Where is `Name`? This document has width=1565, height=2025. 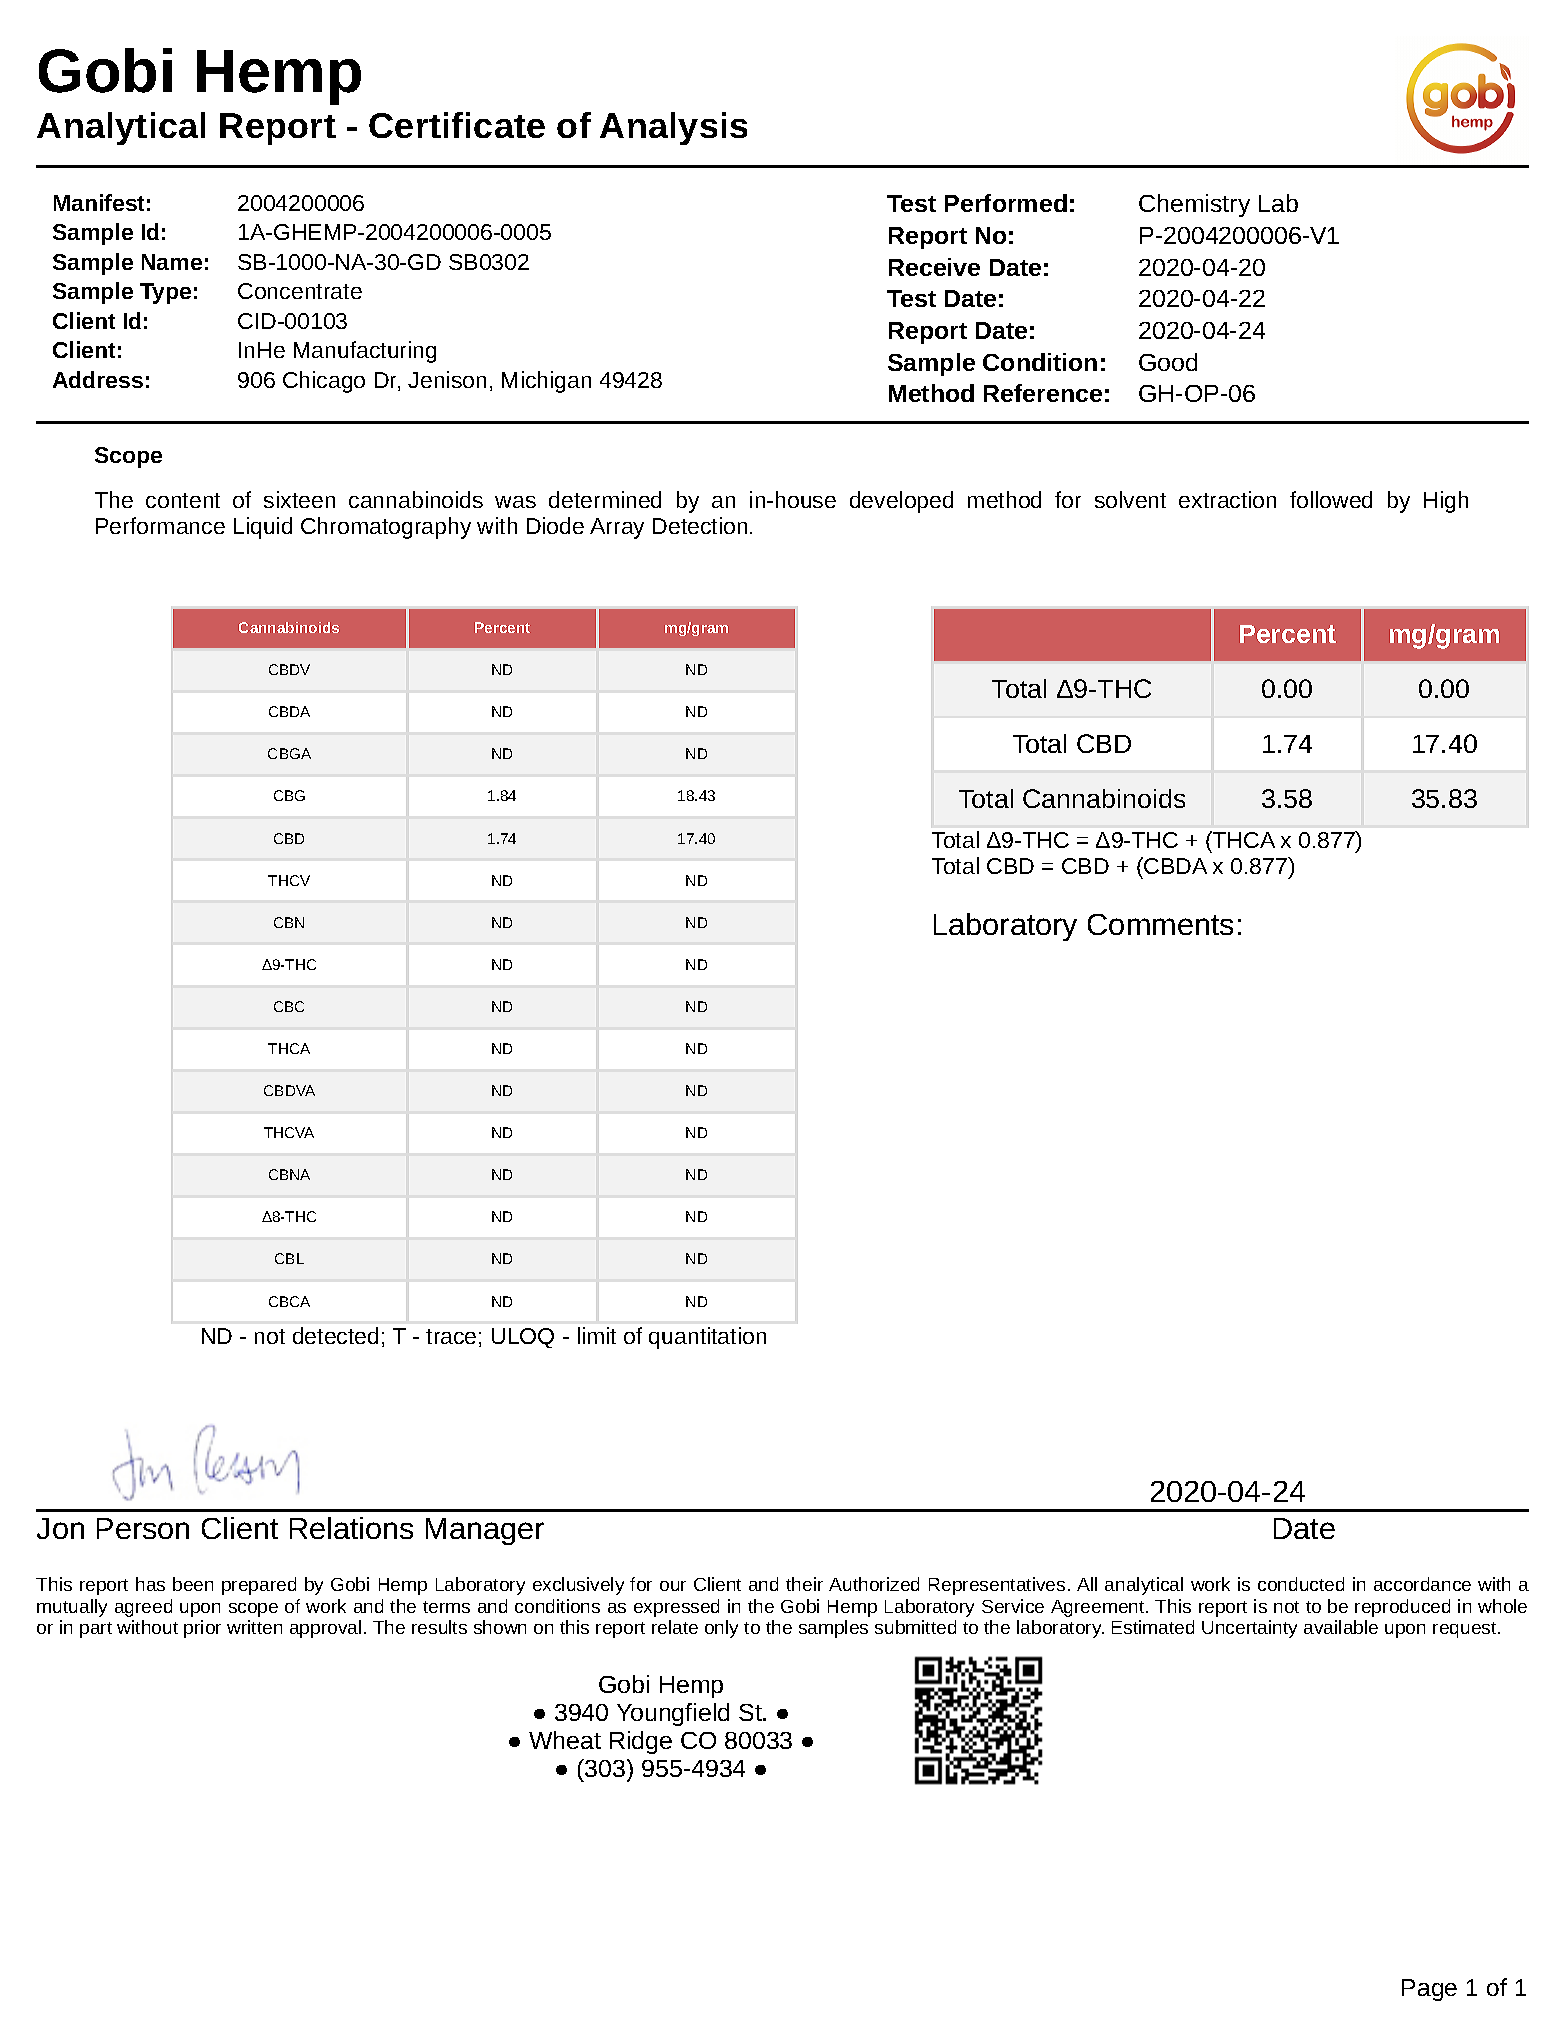
Name is located at coordinates (172, 262).
